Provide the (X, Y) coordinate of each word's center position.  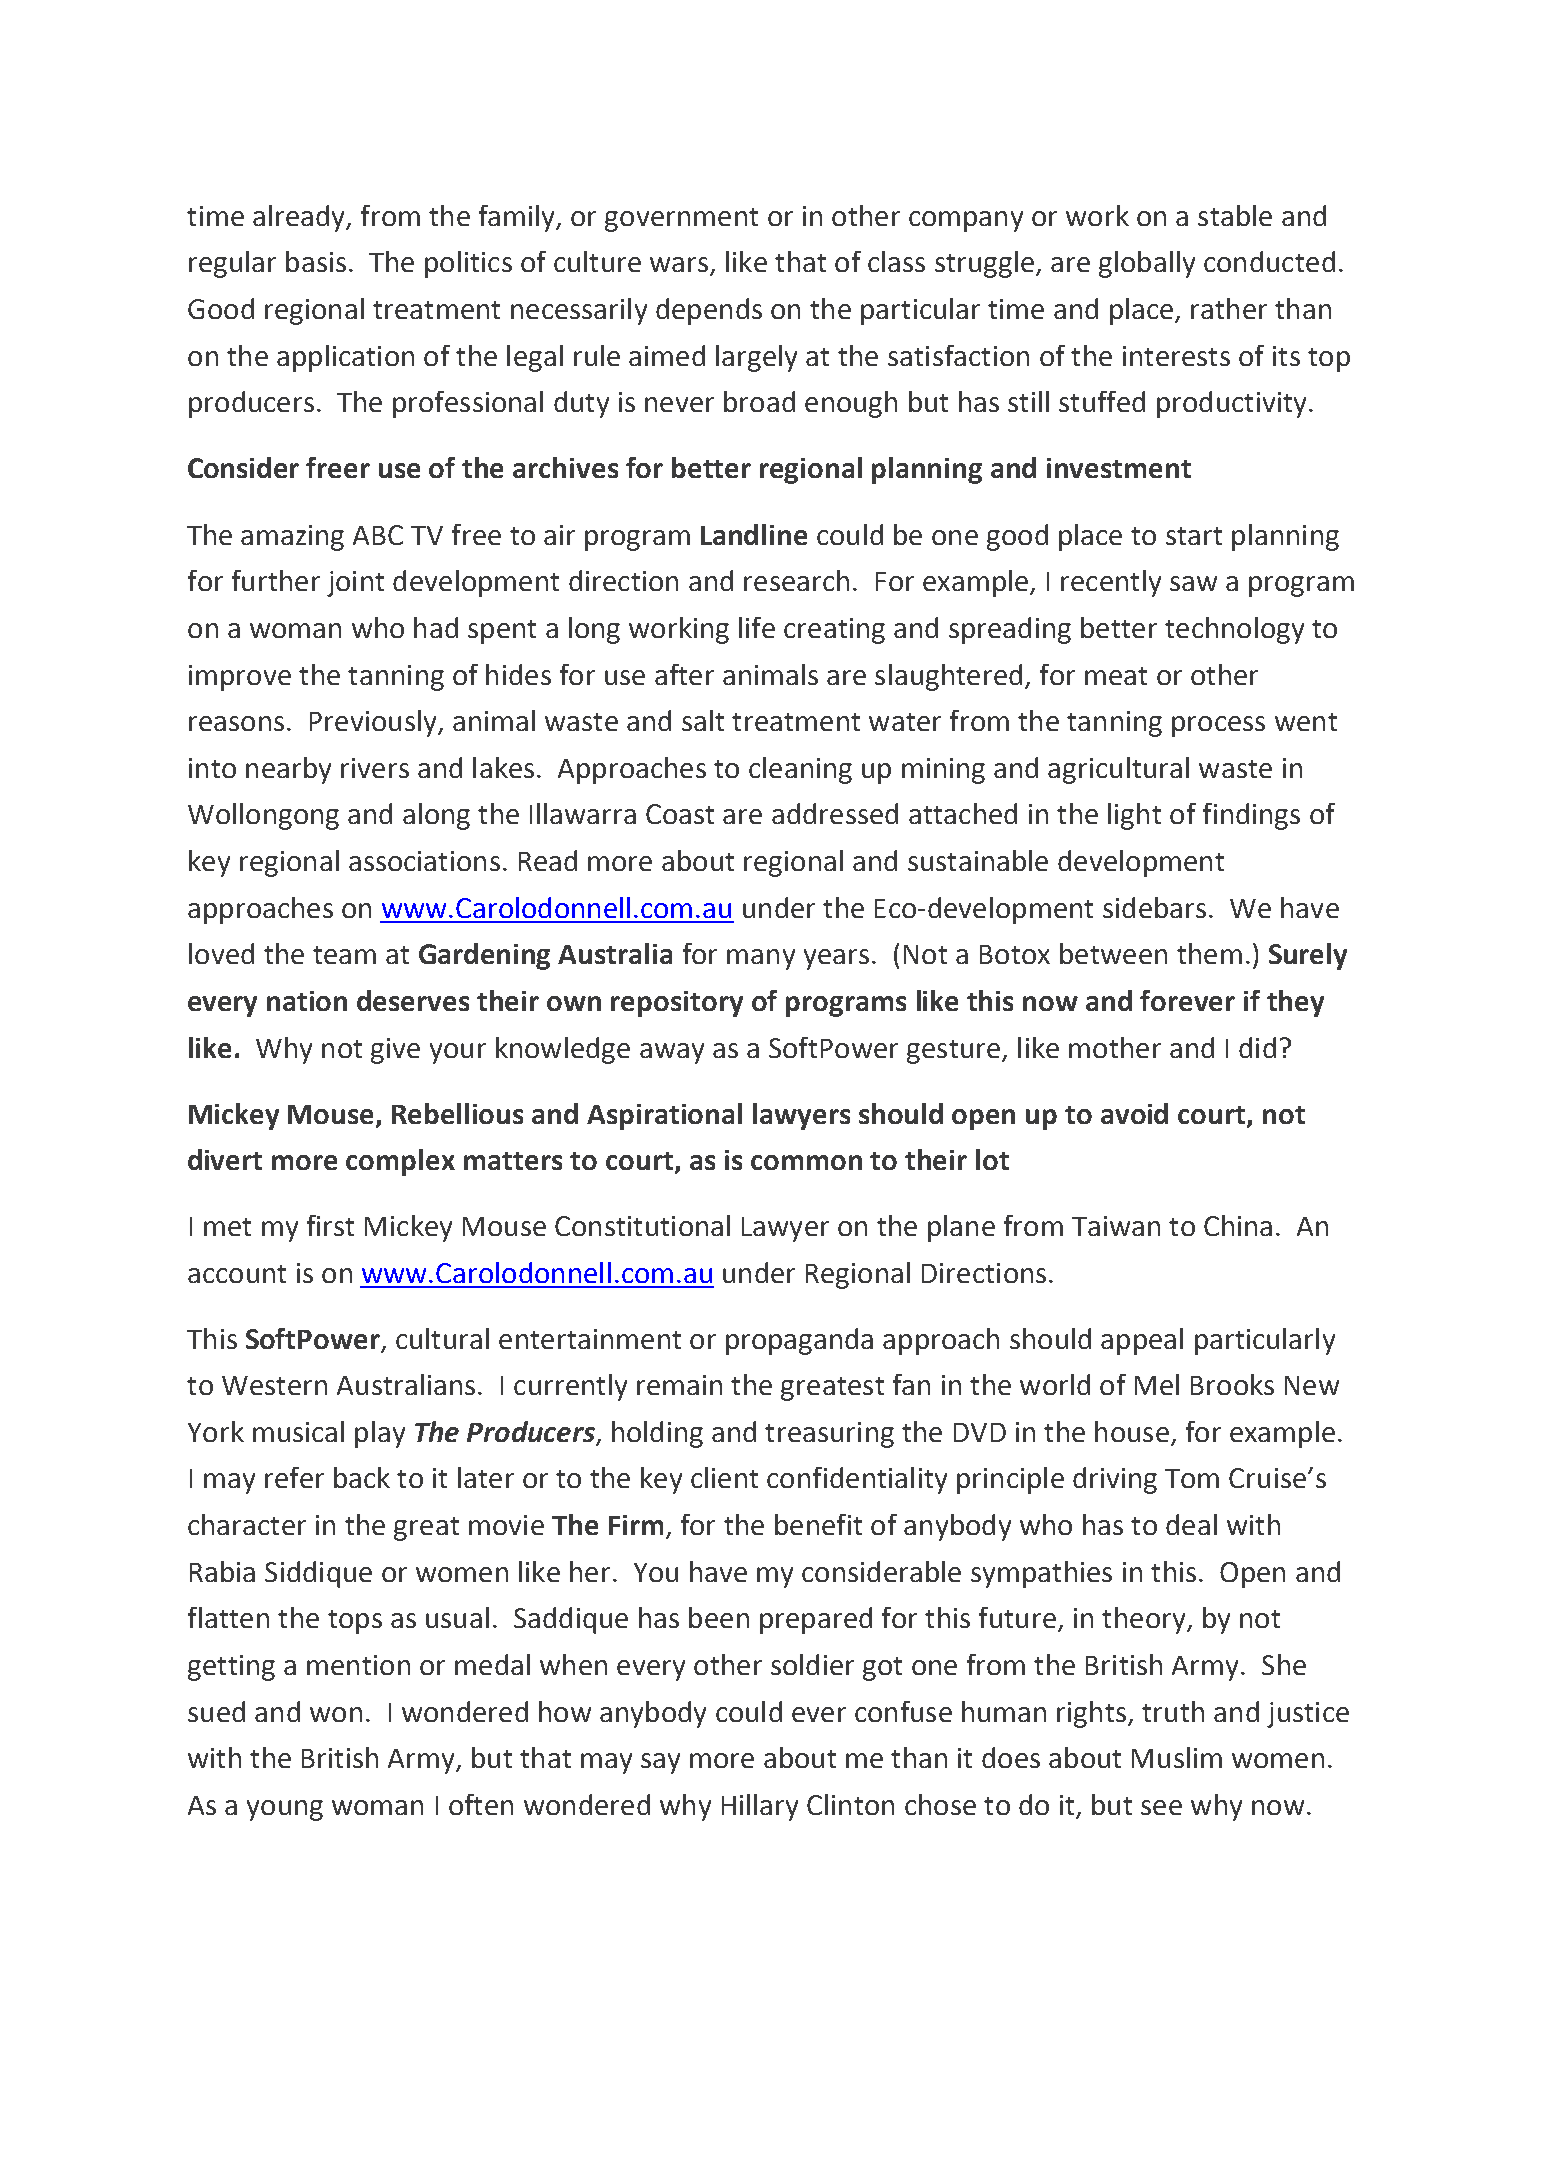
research (796, 580)
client (724, 1477)
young (285, 1810)
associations (424, 861)
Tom (1192, 1478)
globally (1147, 264)
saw (1193, 583)
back (362, 1477)
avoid (1134, 1113)
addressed (835, 813)
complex (400, 1162)
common (806, 1162)
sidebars (1154, 907)
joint (355, 584)
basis (316, 261)
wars (680, 266)
